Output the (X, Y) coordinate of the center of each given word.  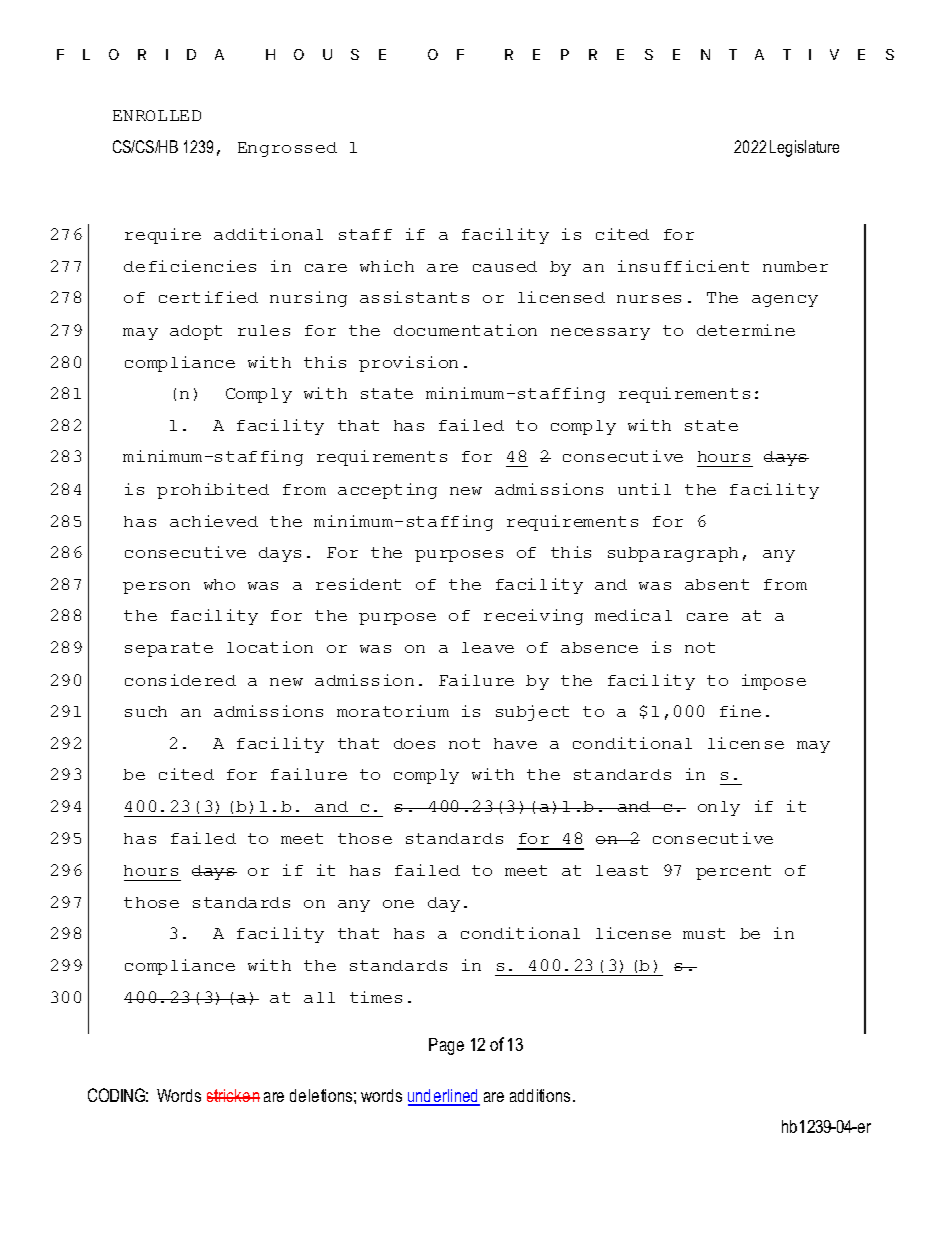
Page (446, 1046)
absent (717, 584)
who (219, 584)
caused (505, 266)
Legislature (804, 148)
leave (488, 647)
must (704, 933)
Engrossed (287, 149)
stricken (233, 1095)
